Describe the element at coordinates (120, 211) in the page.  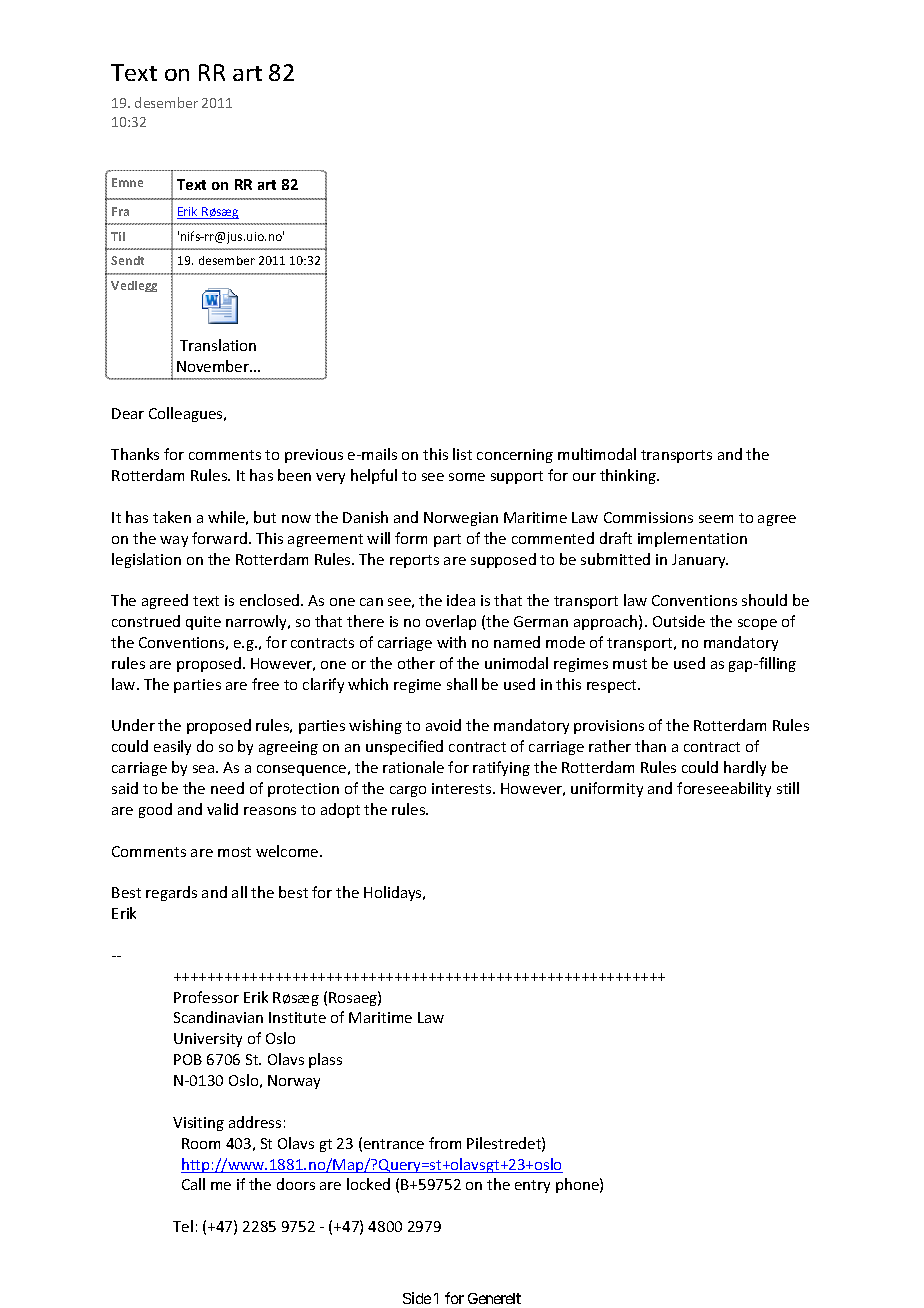
I see `Fra` at that location.
